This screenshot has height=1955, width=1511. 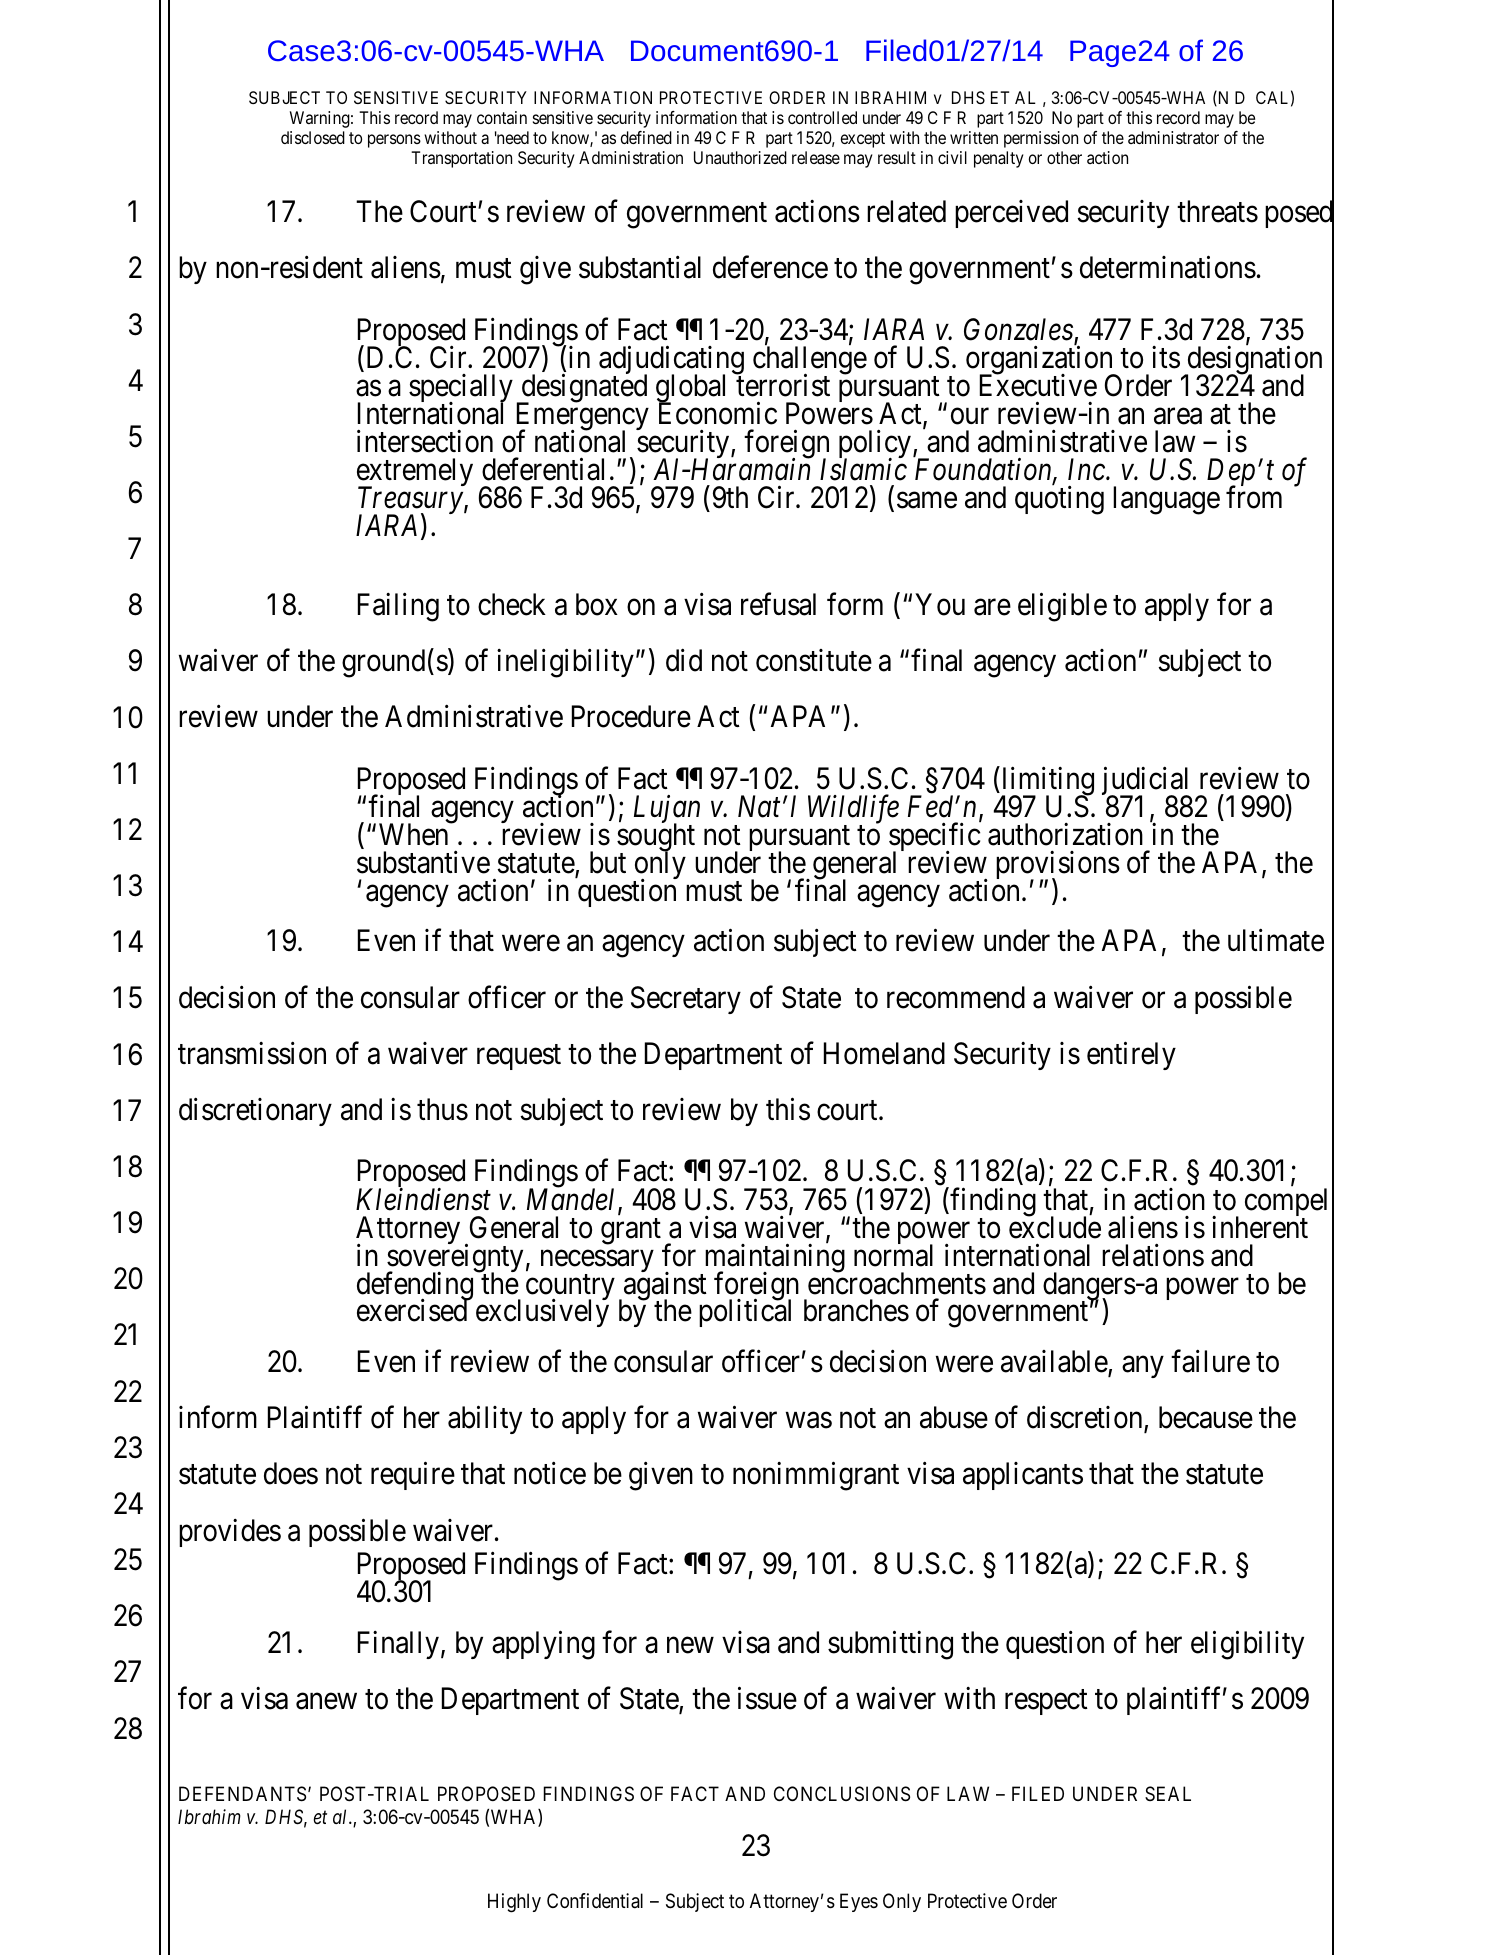 I want to click on Secretary, so click(x=686, y=1000).
